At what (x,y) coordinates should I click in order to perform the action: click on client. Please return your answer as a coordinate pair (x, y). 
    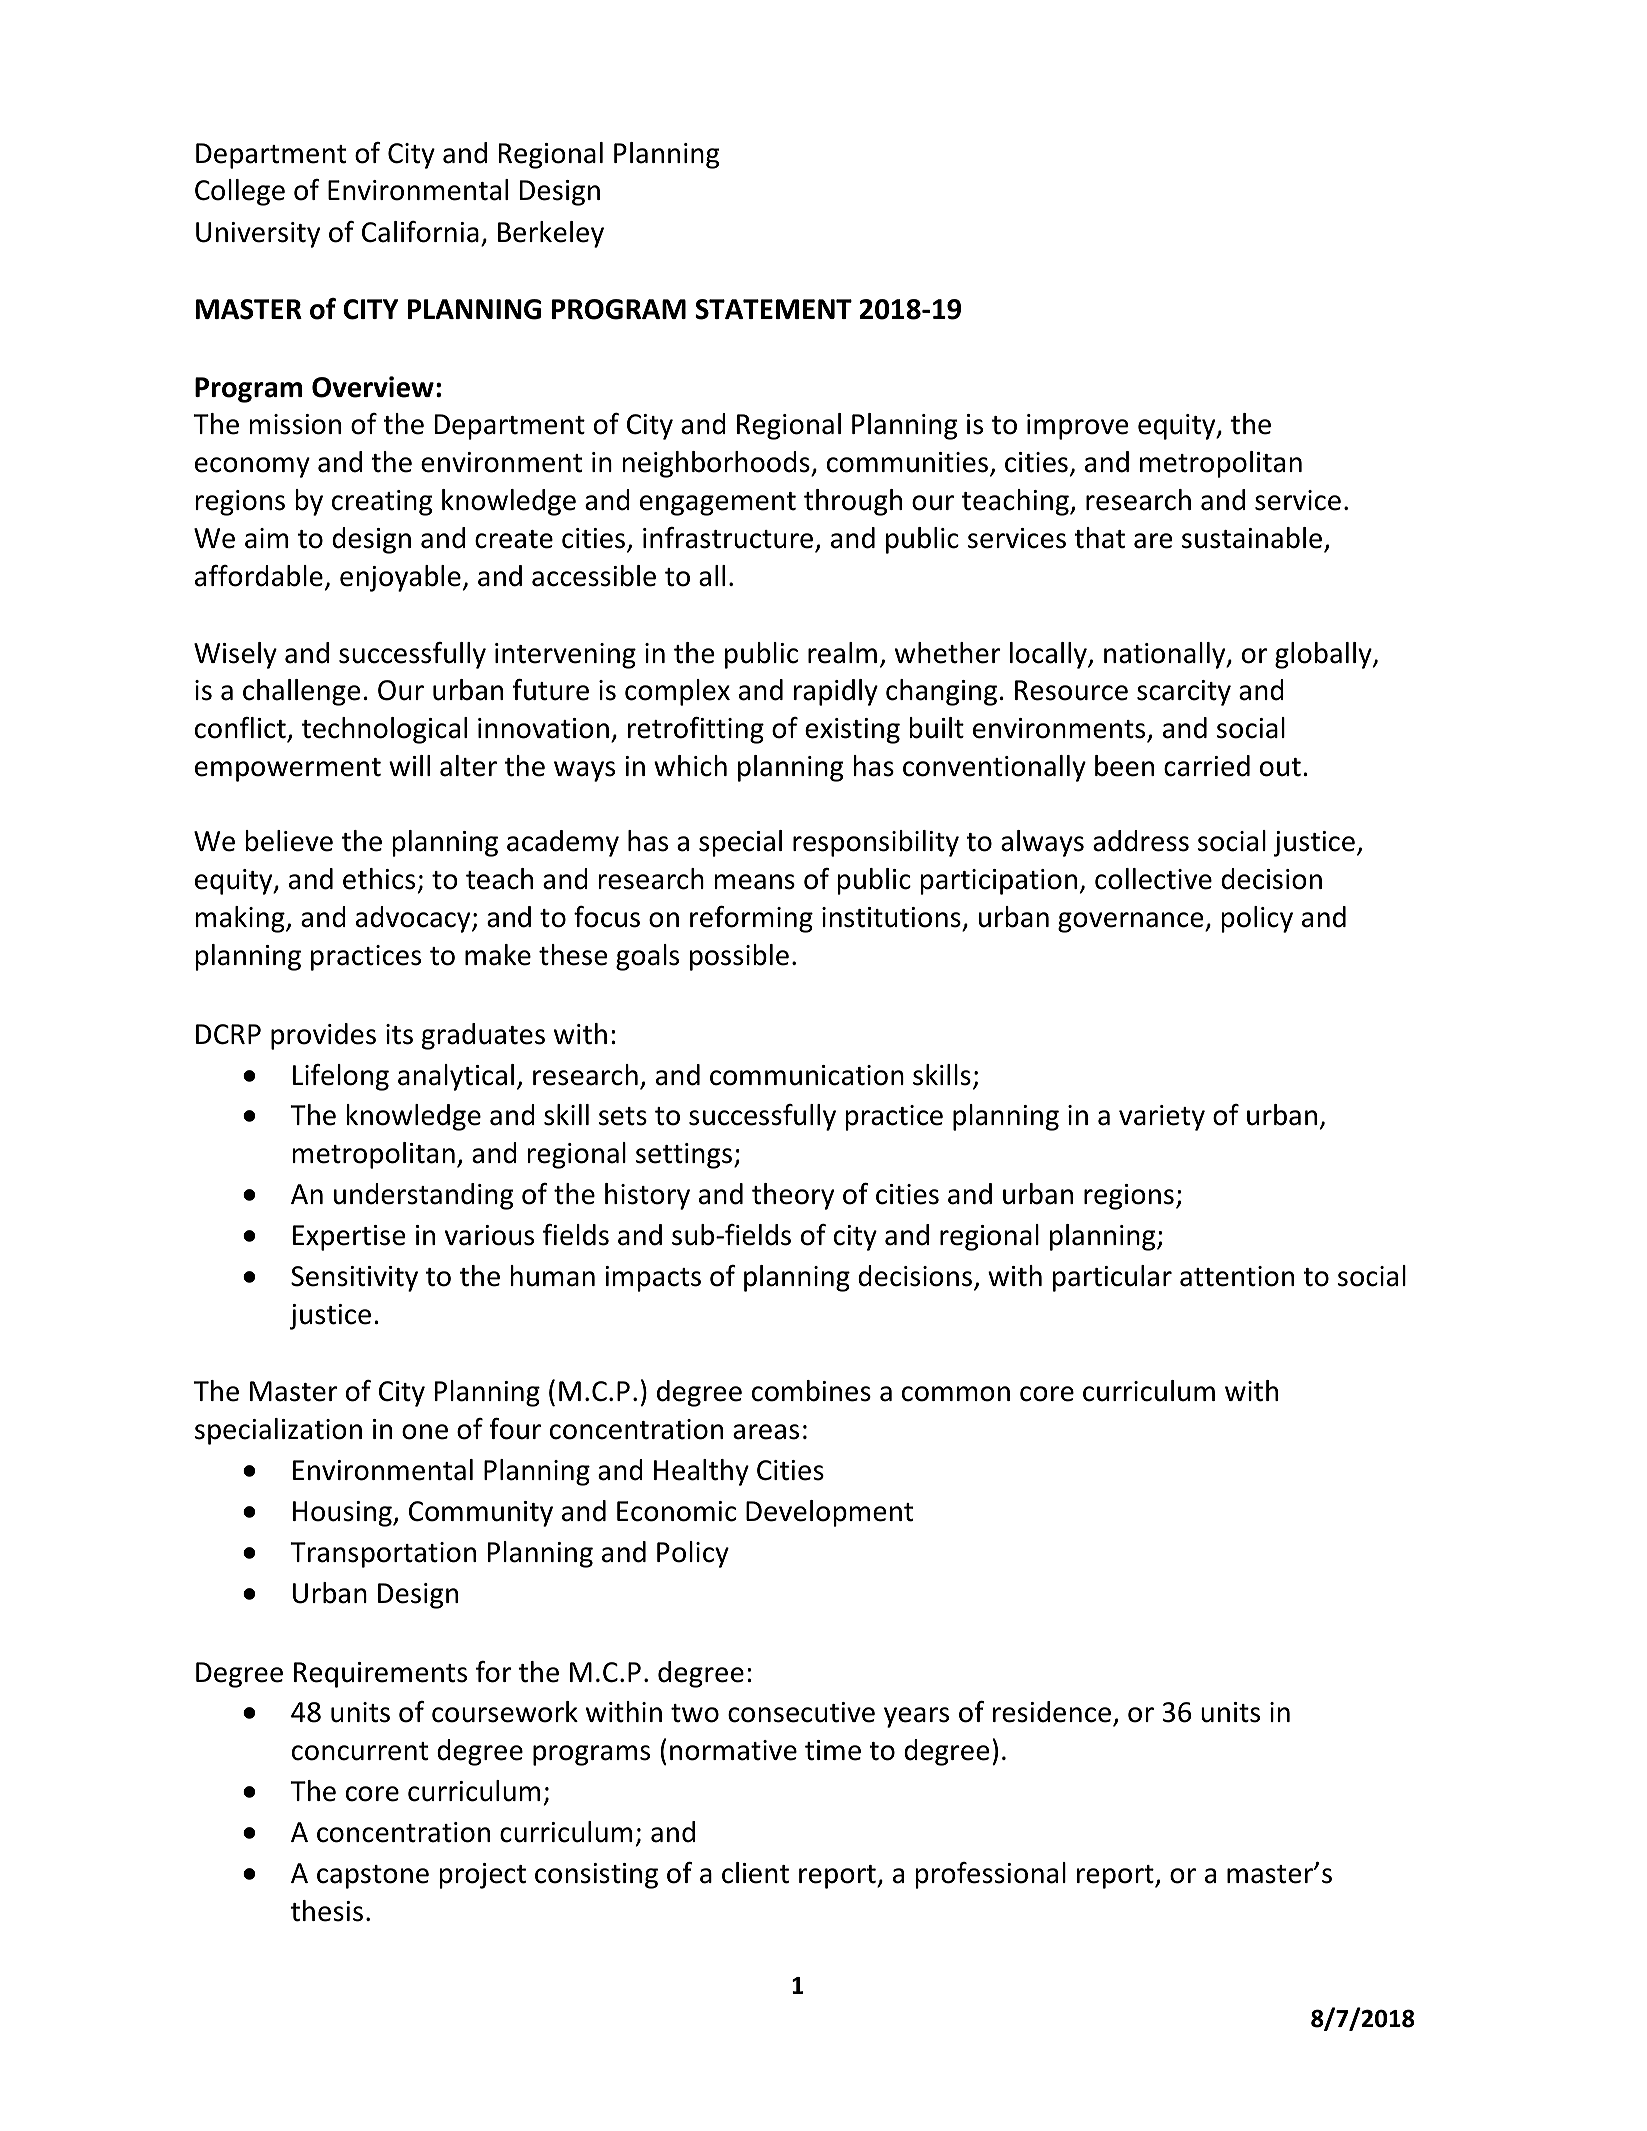
    Looking at the image, I should click on (755, 1873).
